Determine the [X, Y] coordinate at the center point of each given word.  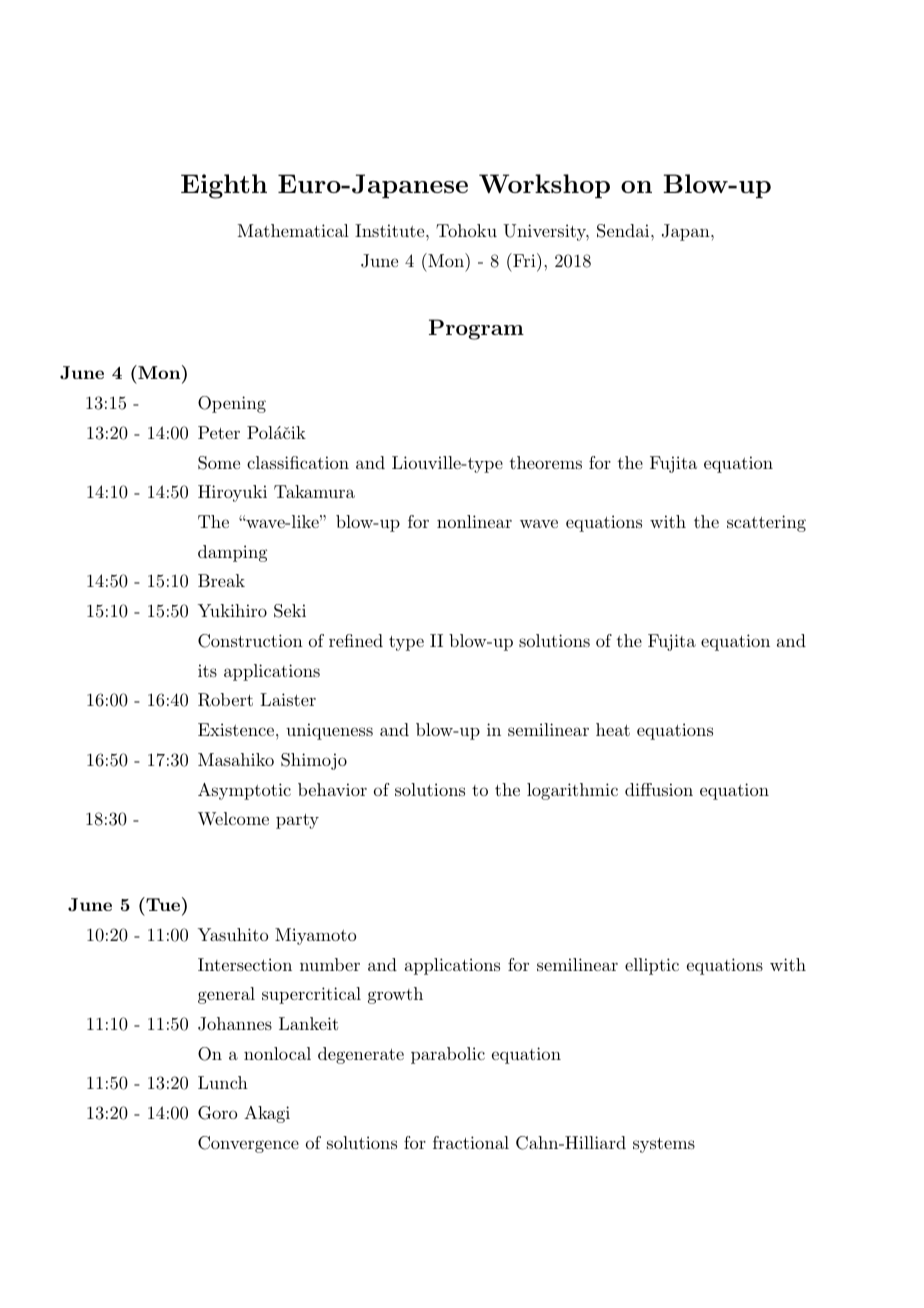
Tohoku [466, 230]
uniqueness [329, 731]
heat [613, 729]
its [207, 670]
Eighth [224, 186]
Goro [217, 1113]
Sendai [623, 231]
